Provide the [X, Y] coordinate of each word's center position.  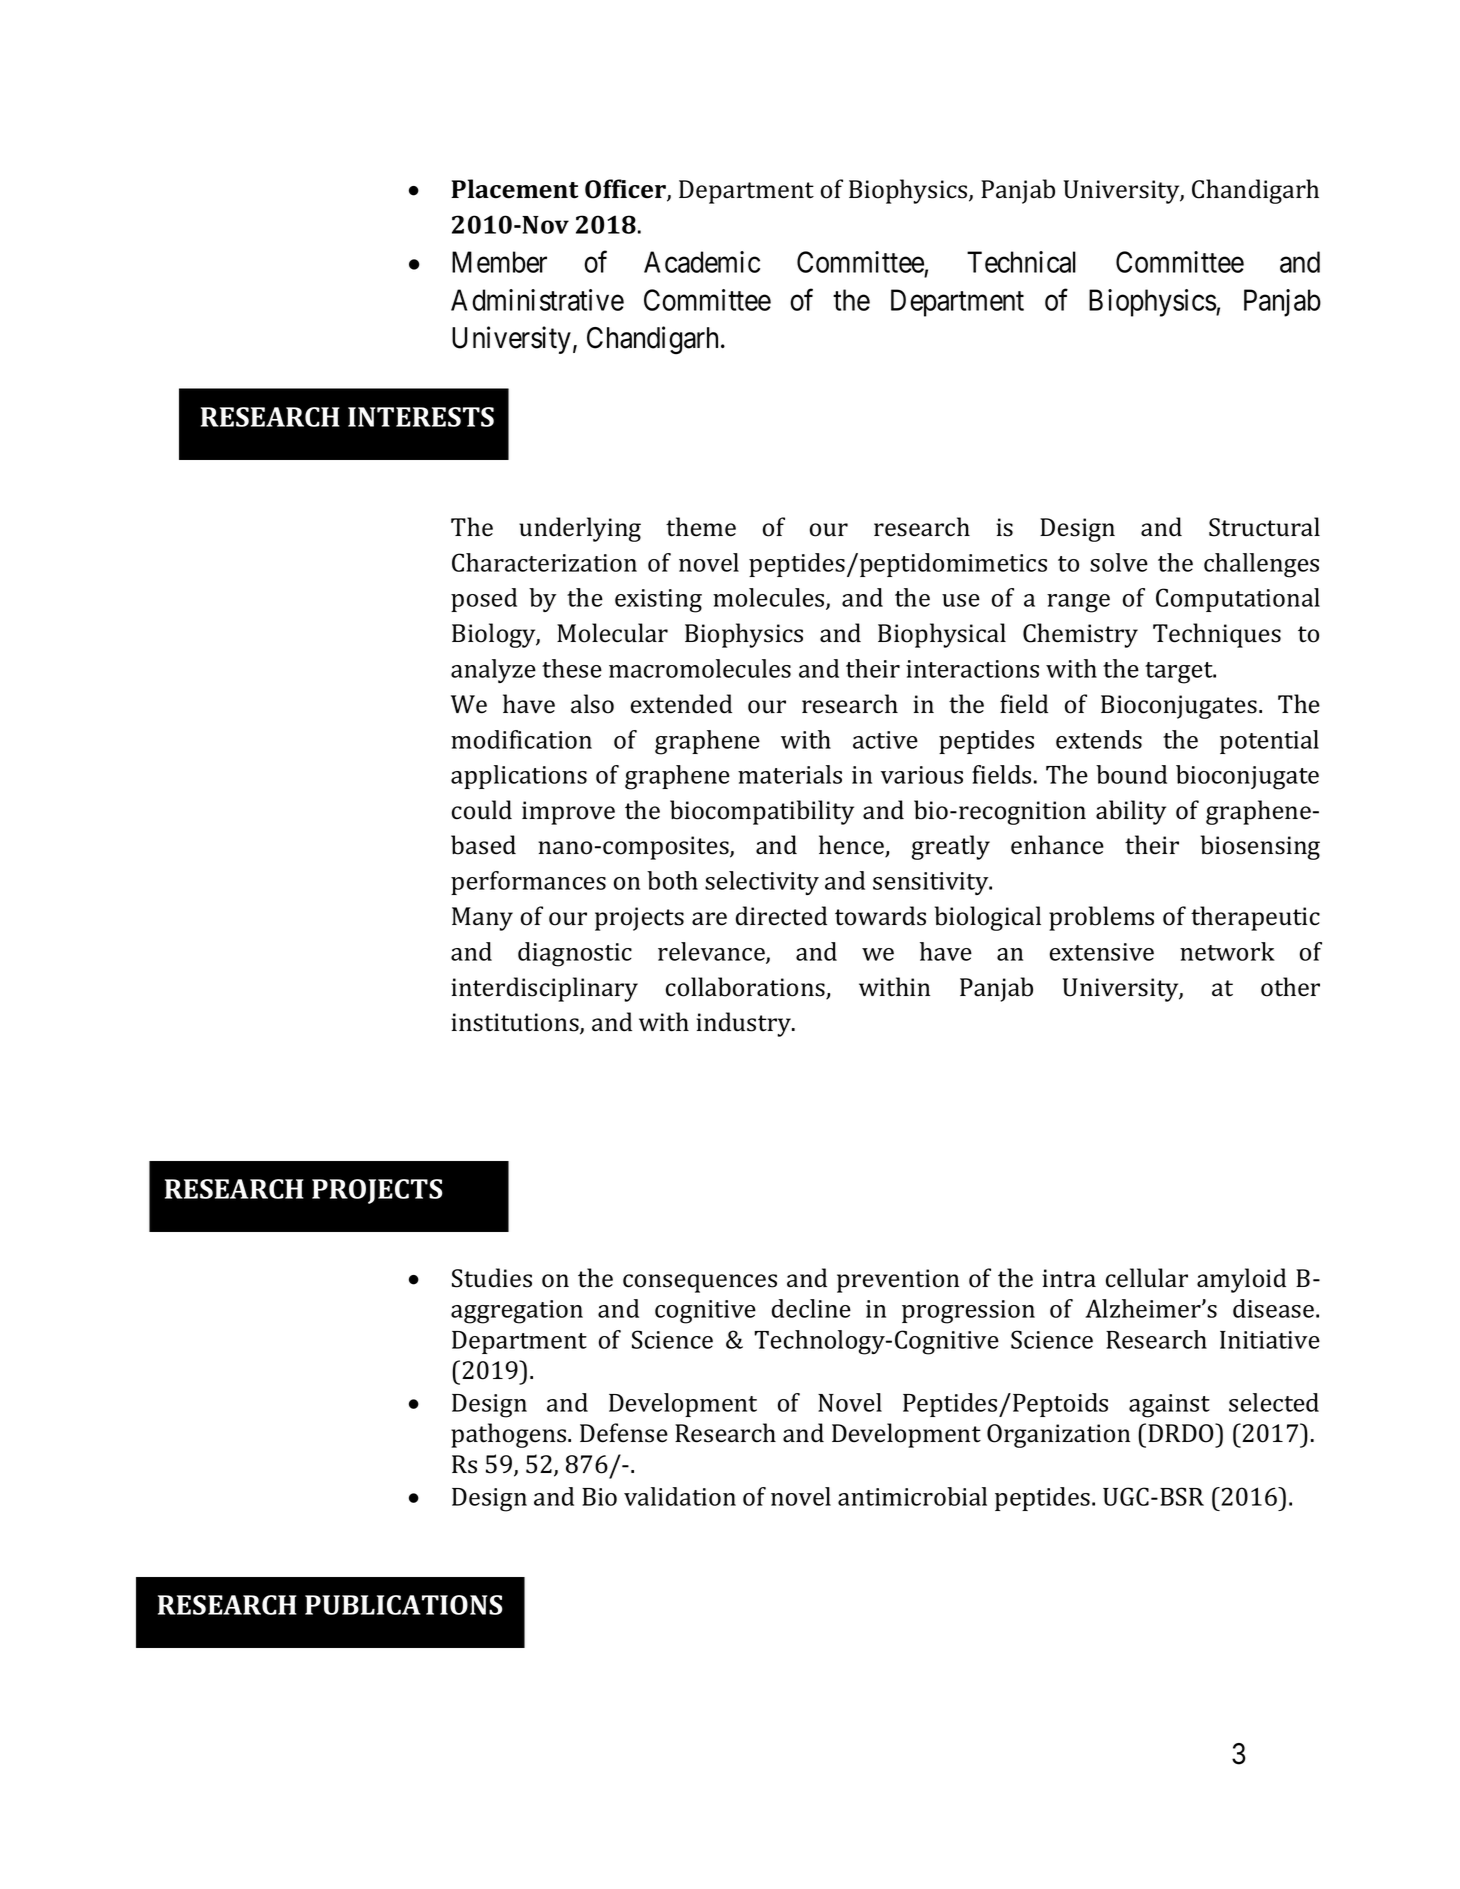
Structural [1264, 527]
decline [811, 1308]
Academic [702, 262]
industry [744, 1024]
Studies [492, 1278]
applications [519, 777]
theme [701, 527]
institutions [516, 1023]
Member [499, 262]
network [1227, 951]
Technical [1021, 262]
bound [1131, 774]
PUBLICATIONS [404, 1605]
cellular [1147, 1278]
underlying [580, 529]
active [885, 740]
